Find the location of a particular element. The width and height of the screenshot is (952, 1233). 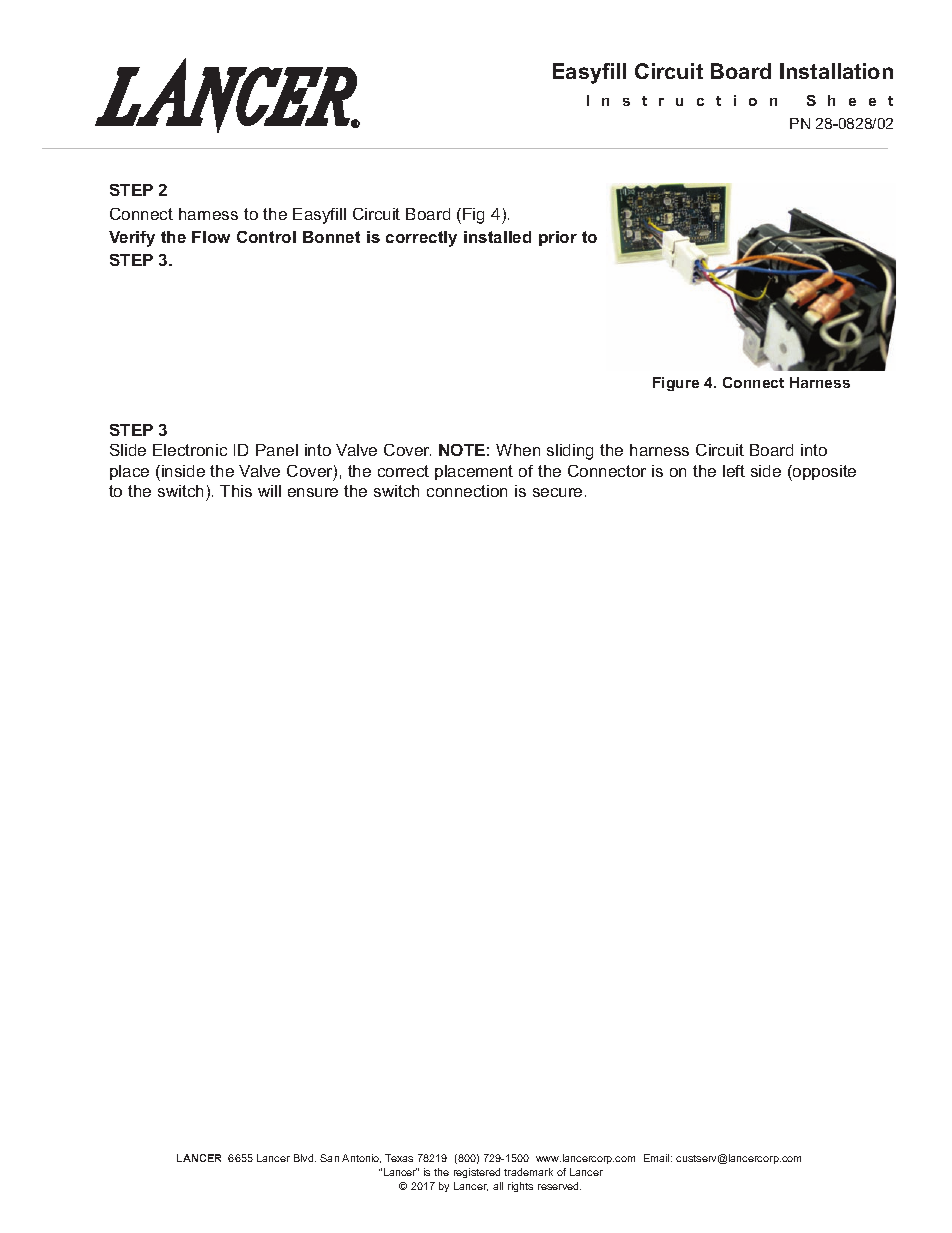

registered is located at coordinates (477, 1173).
